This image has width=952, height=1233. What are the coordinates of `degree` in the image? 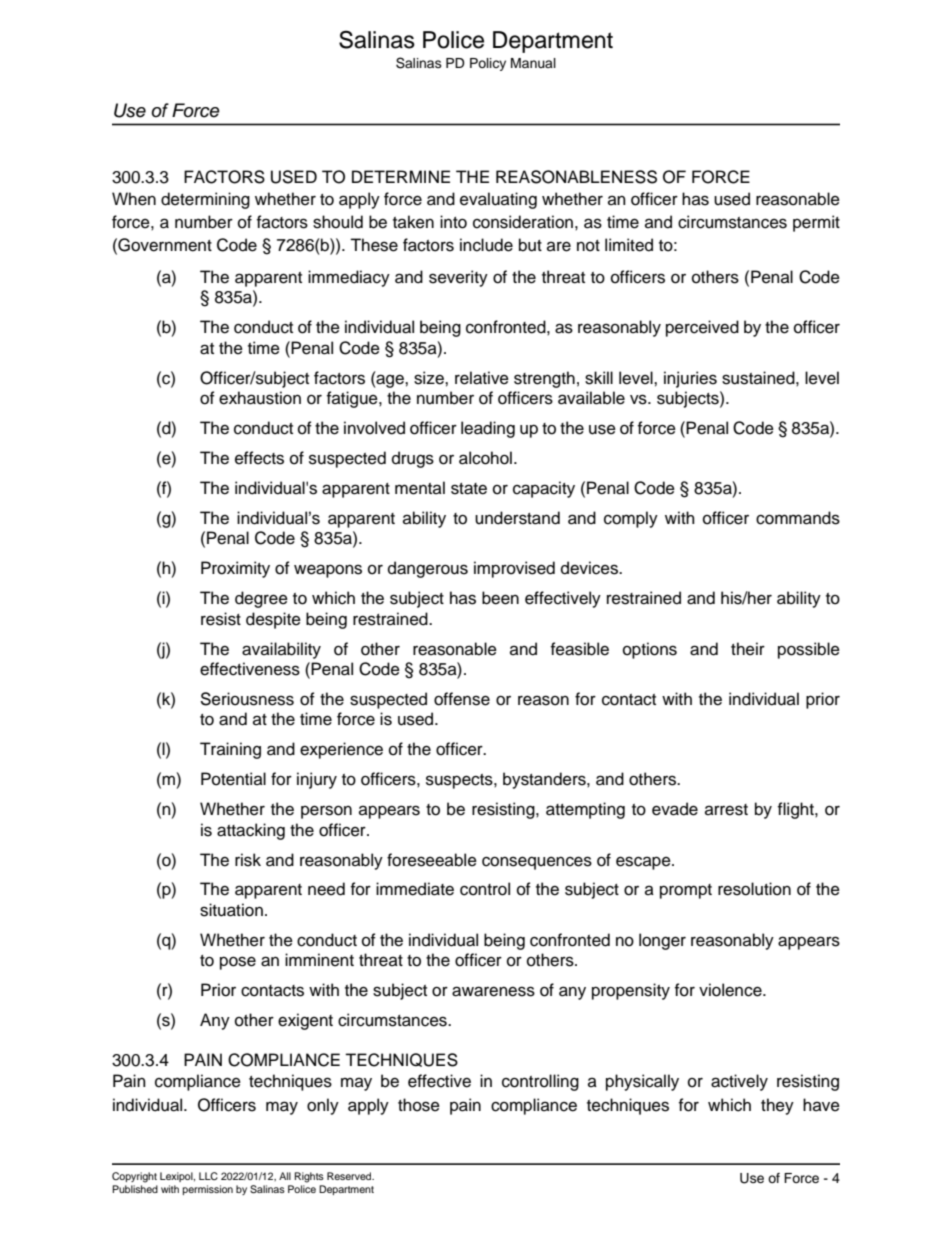 It's located at (261, 599).
